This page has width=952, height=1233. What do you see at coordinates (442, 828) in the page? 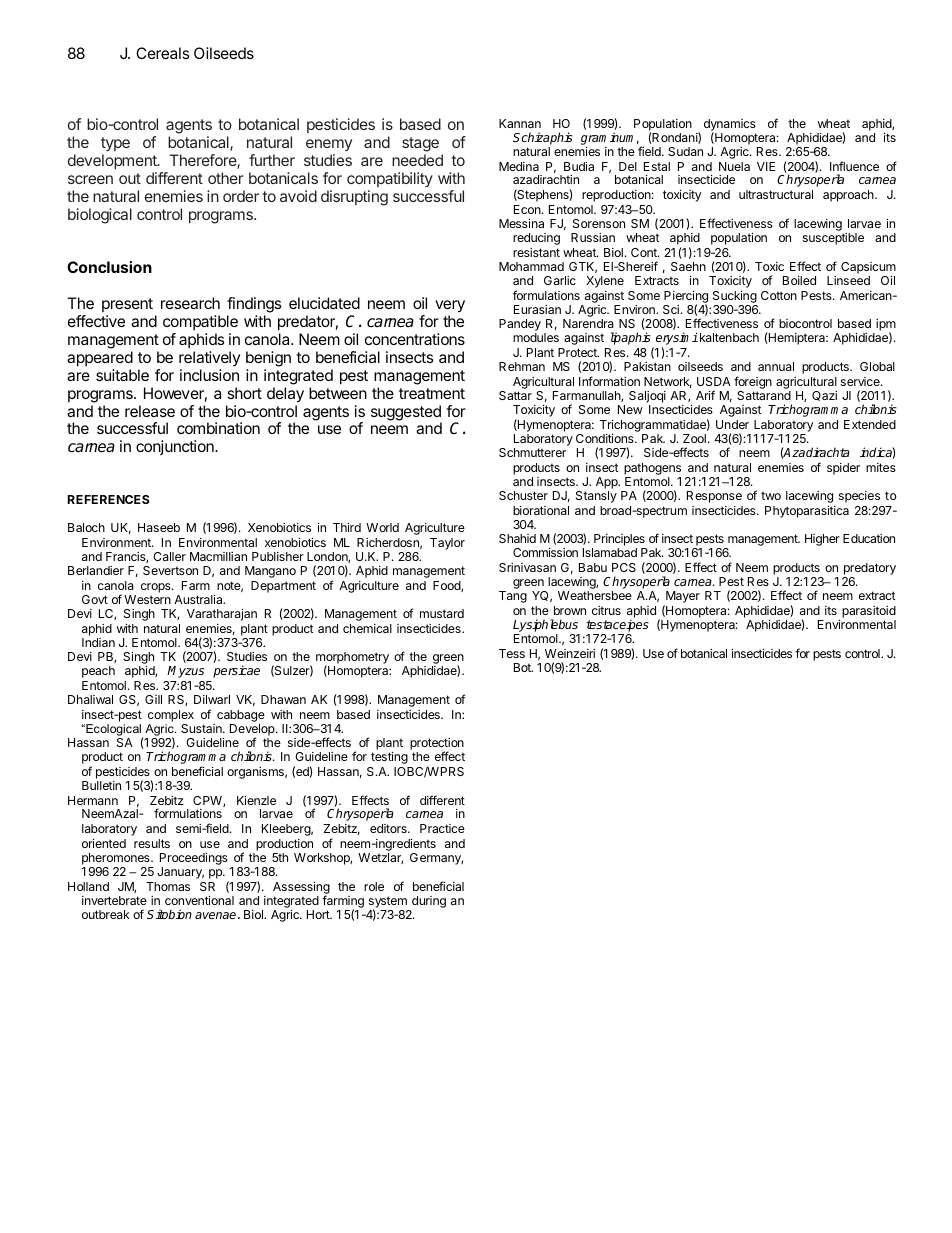
I see `Practice` at bounding box center [442, 828].
